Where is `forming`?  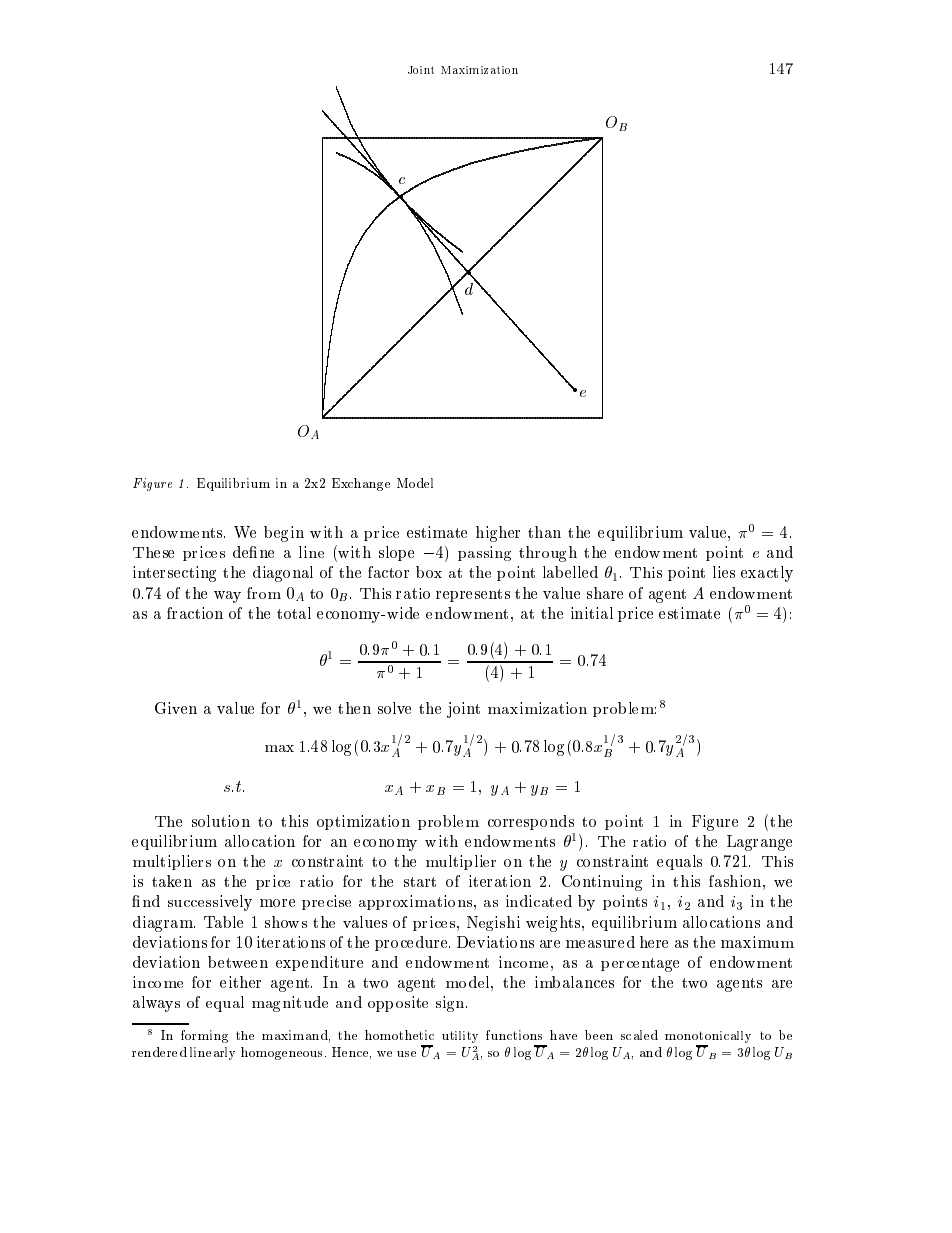 forming is located at coordinates (204, 1036).
